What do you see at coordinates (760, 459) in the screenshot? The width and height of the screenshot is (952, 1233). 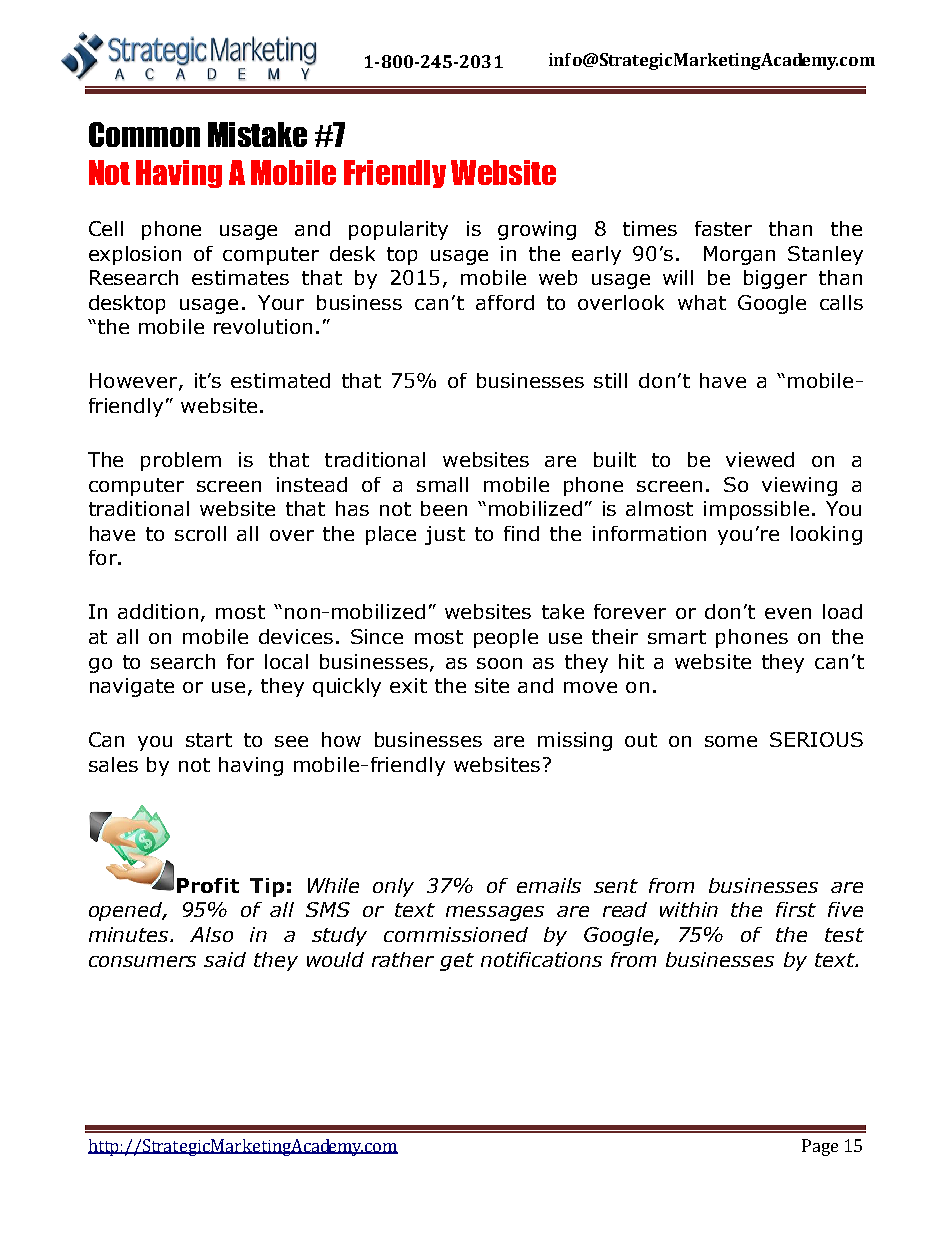 I see `viewed` at bounding box center [760, 459].
